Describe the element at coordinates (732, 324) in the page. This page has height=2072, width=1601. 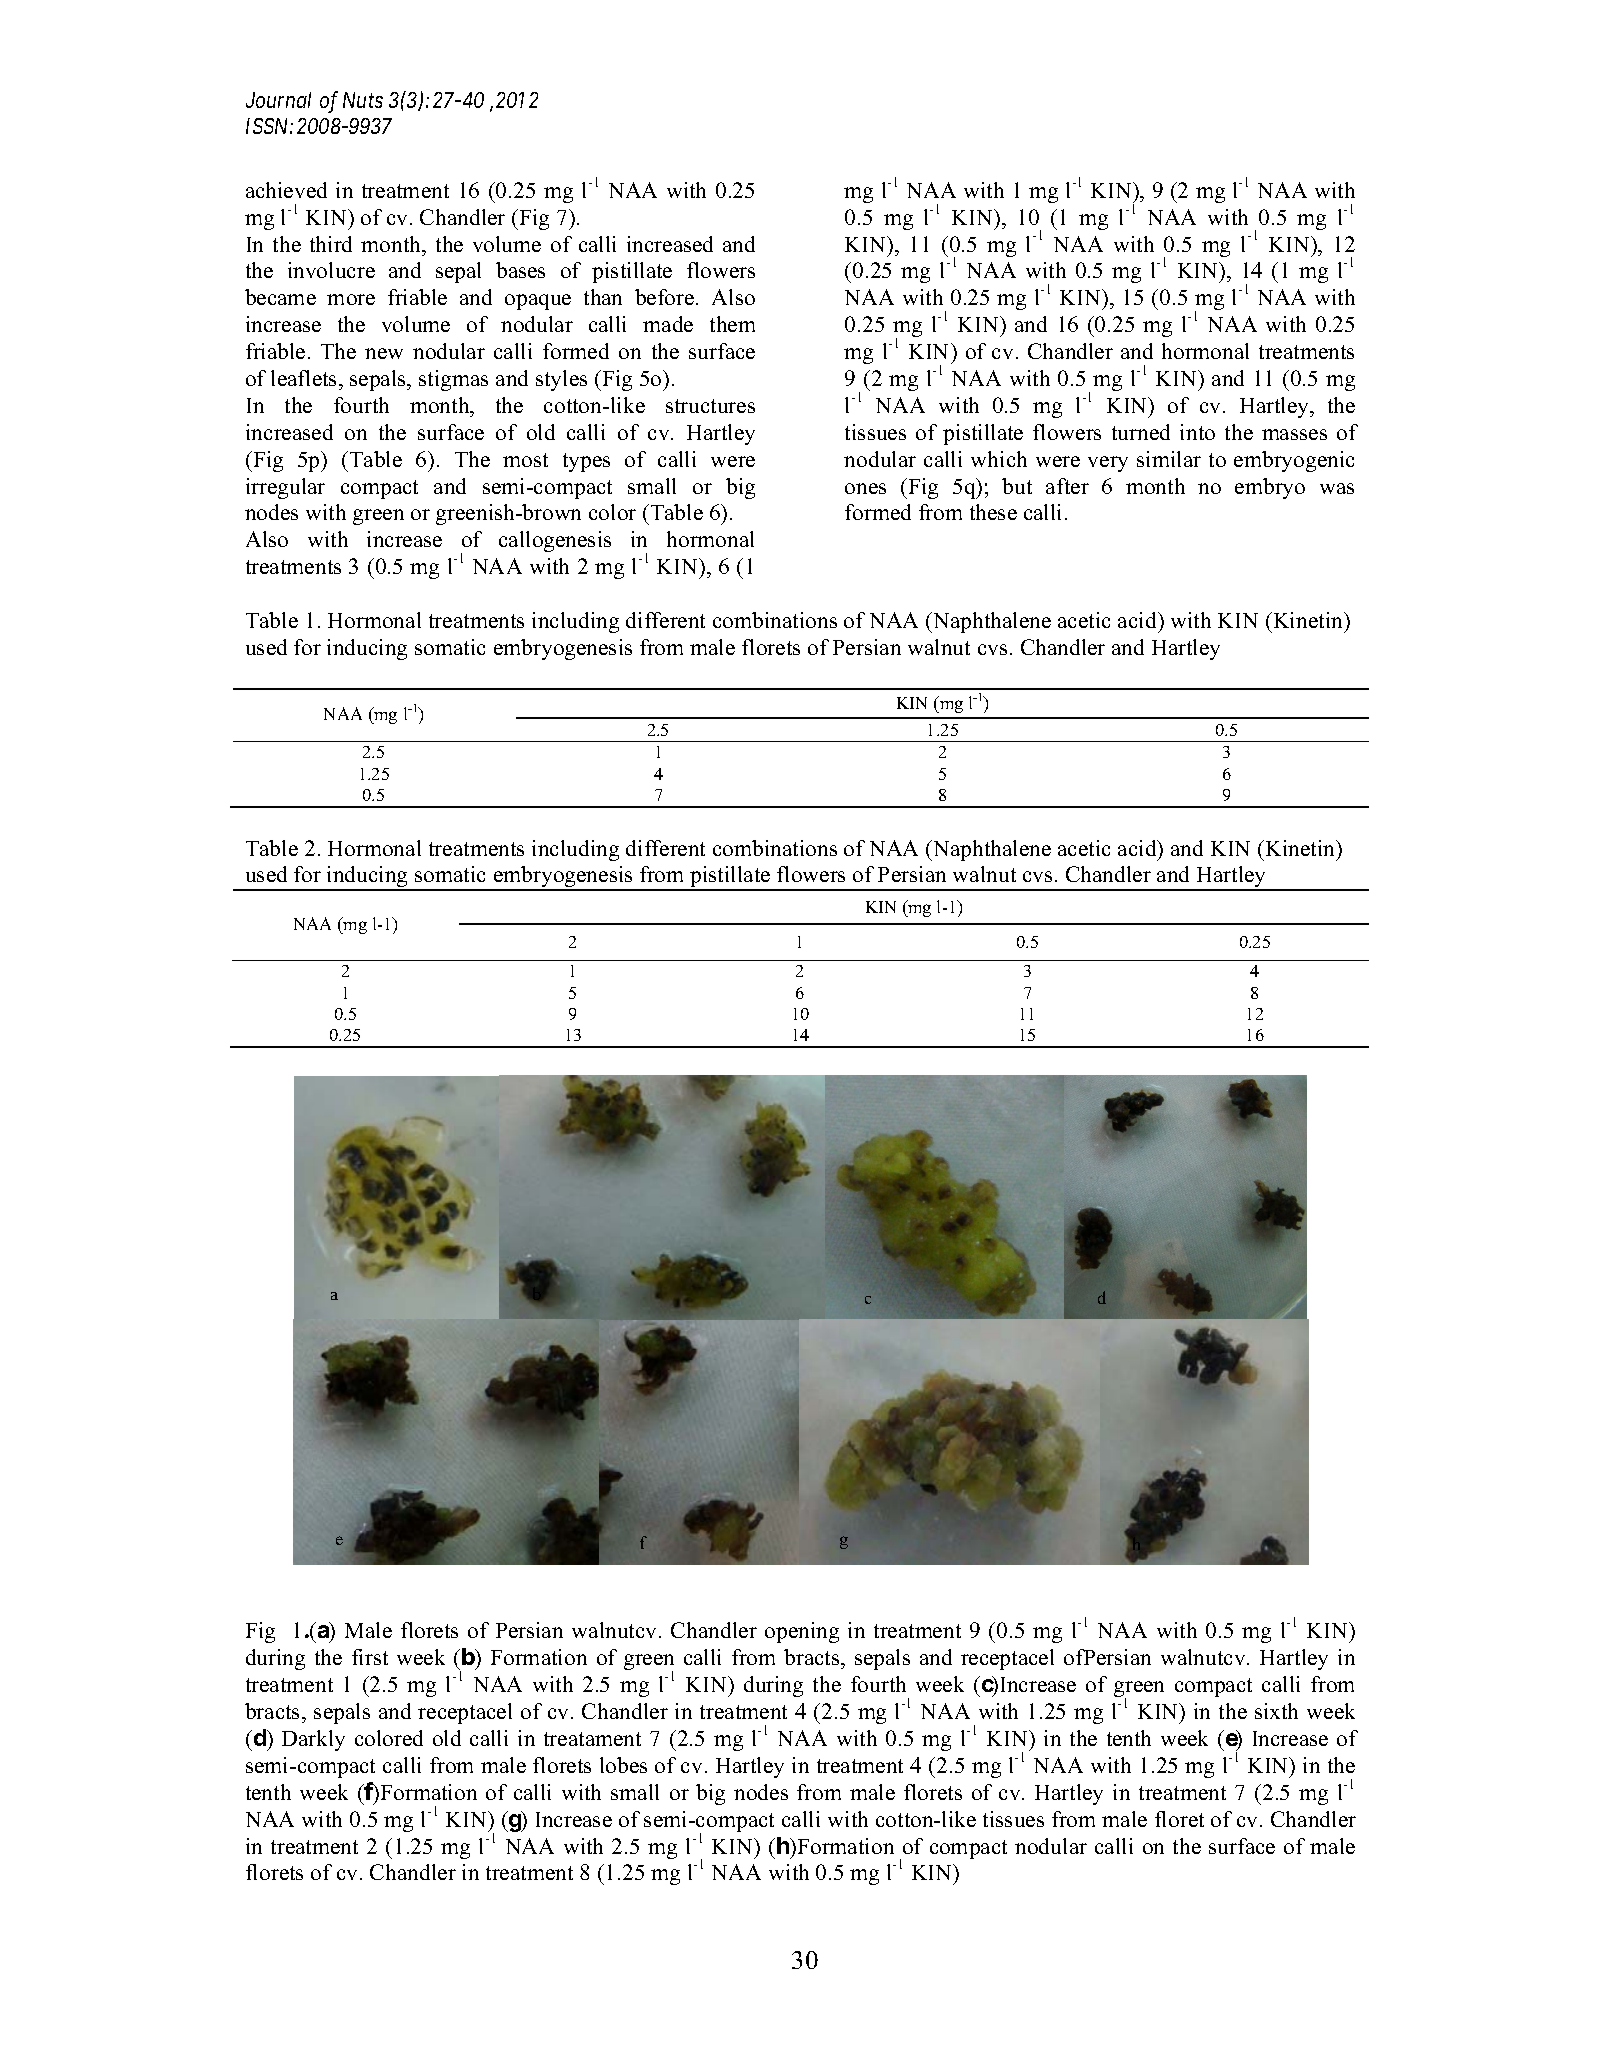
I see `them` at that location.
